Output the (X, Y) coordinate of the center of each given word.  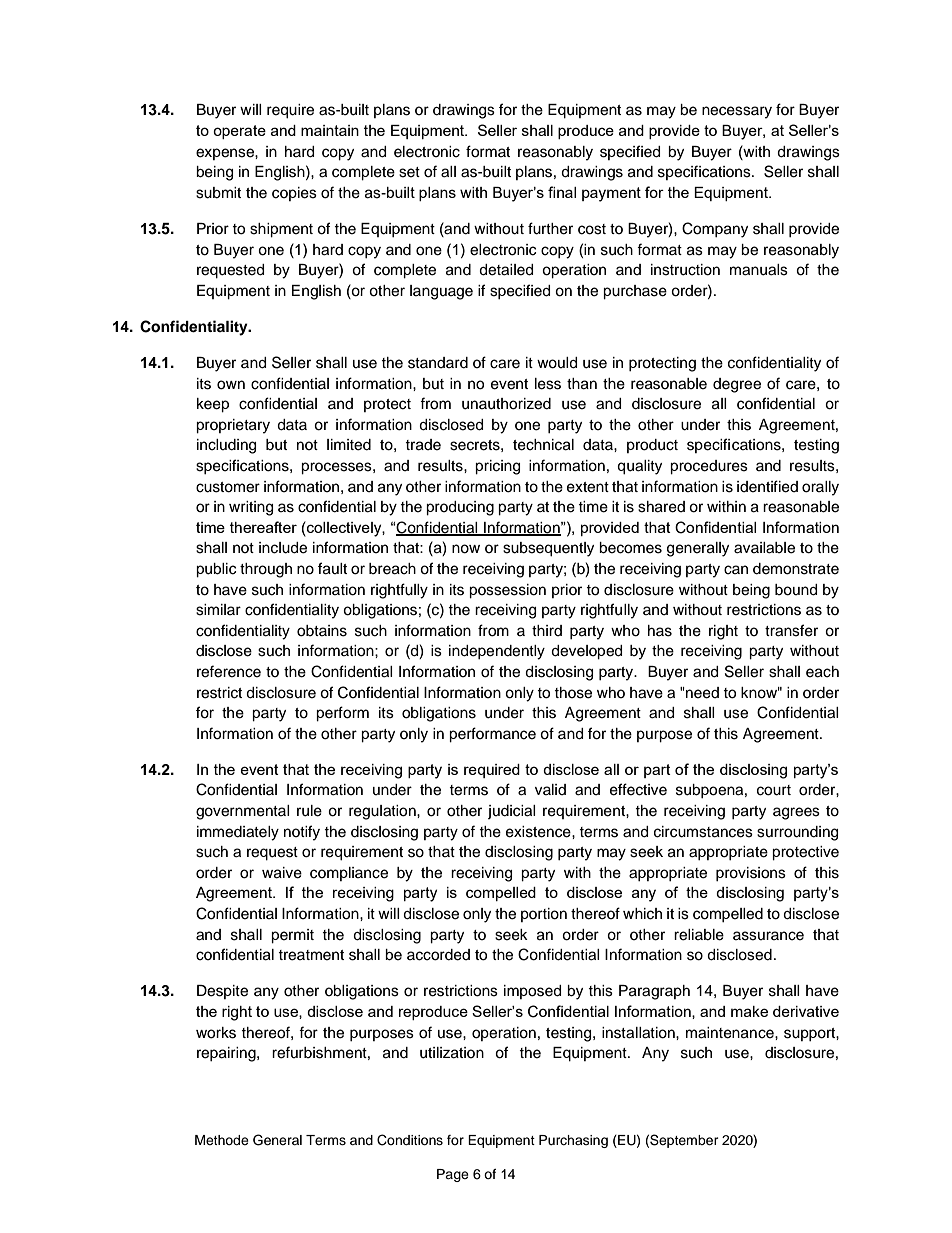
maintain (330, 130)
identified (767, 486)
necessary (737, 112)
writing (251, 508)
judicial (512, 812)
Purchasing (573, 1141)
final (562, 192)
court (774, 790)
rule (309, 811)
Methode (222, 1140)
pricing (497, 467)
